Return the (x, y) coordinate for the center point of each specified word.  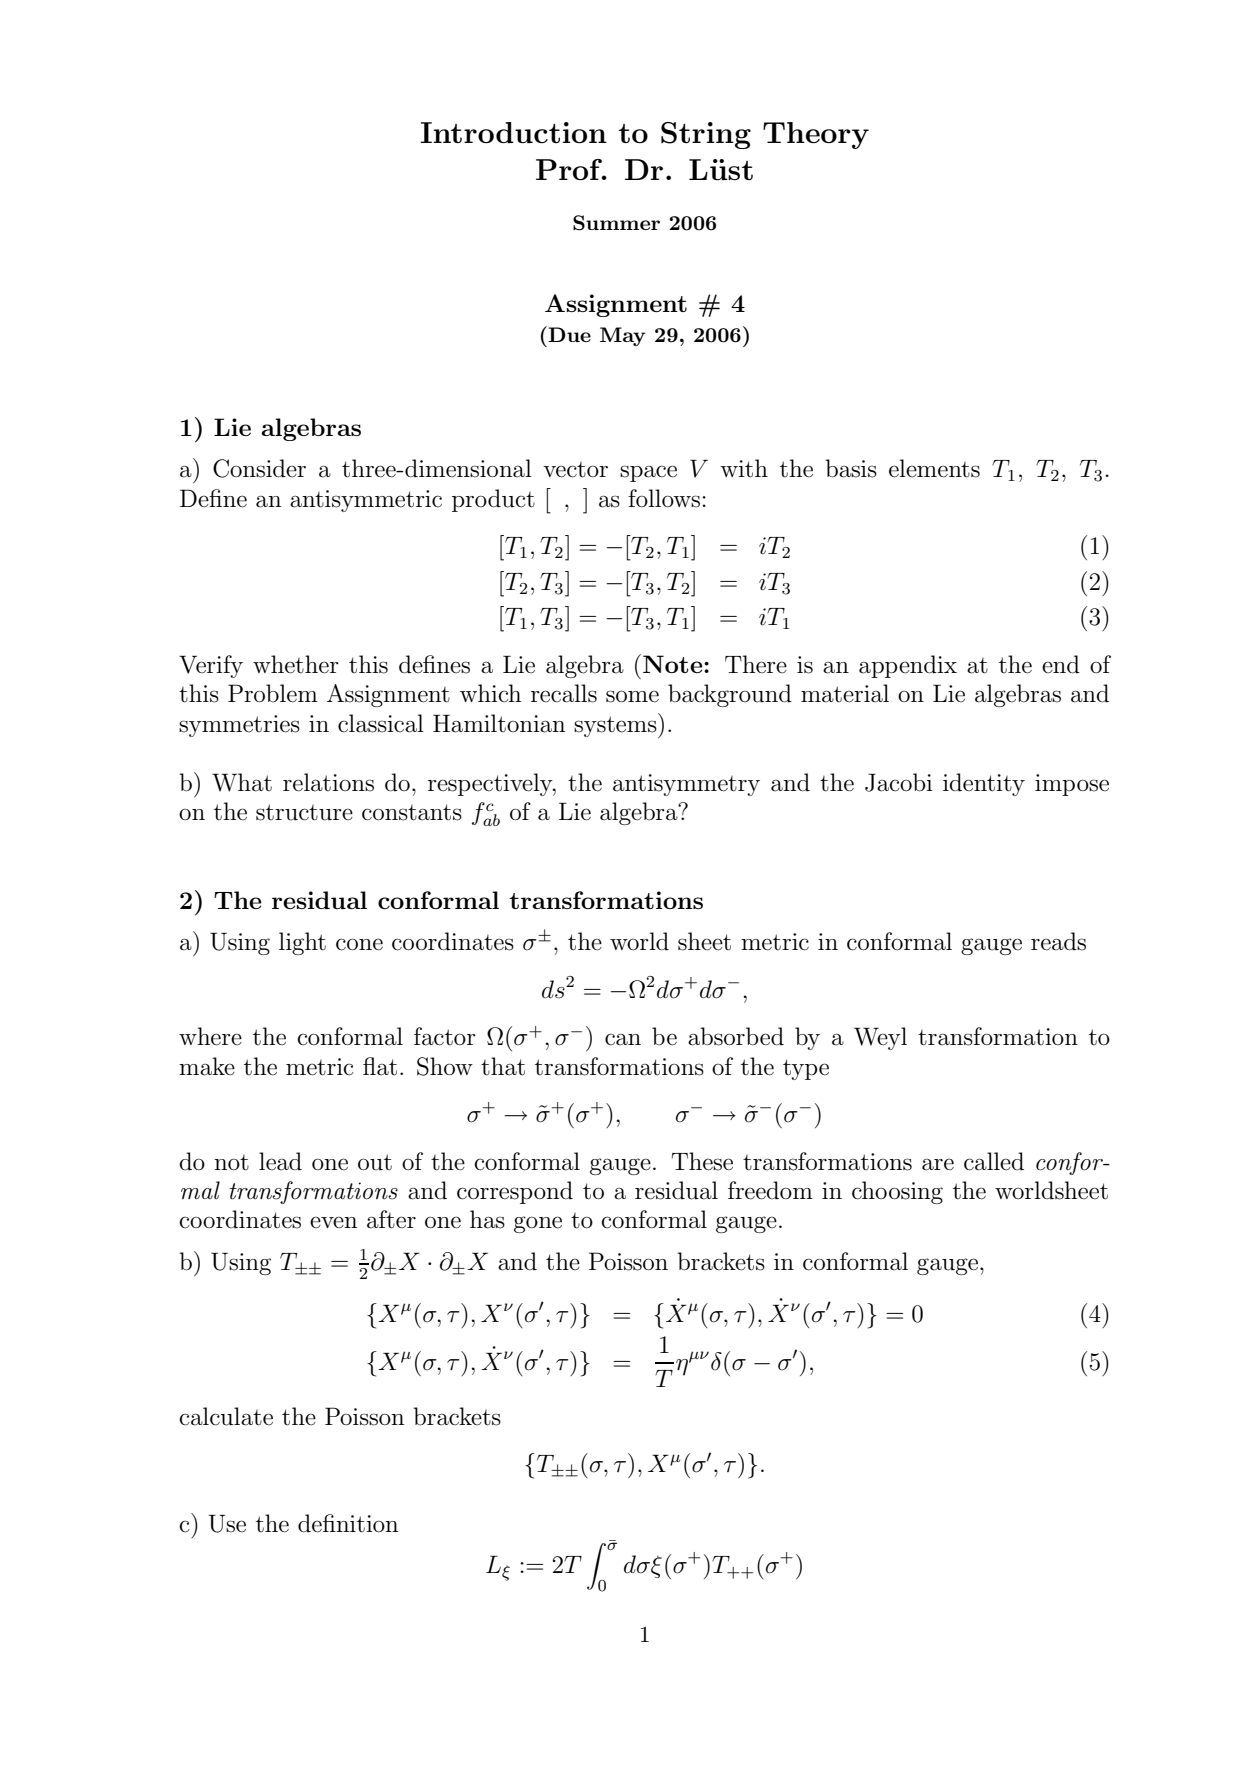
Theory (816, 135)
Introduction (514, 133)
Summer (616, 223)
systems (616, 727)
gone (538, 1224)
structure (304, 812)
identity (984, 784)
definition (348, 1523)
